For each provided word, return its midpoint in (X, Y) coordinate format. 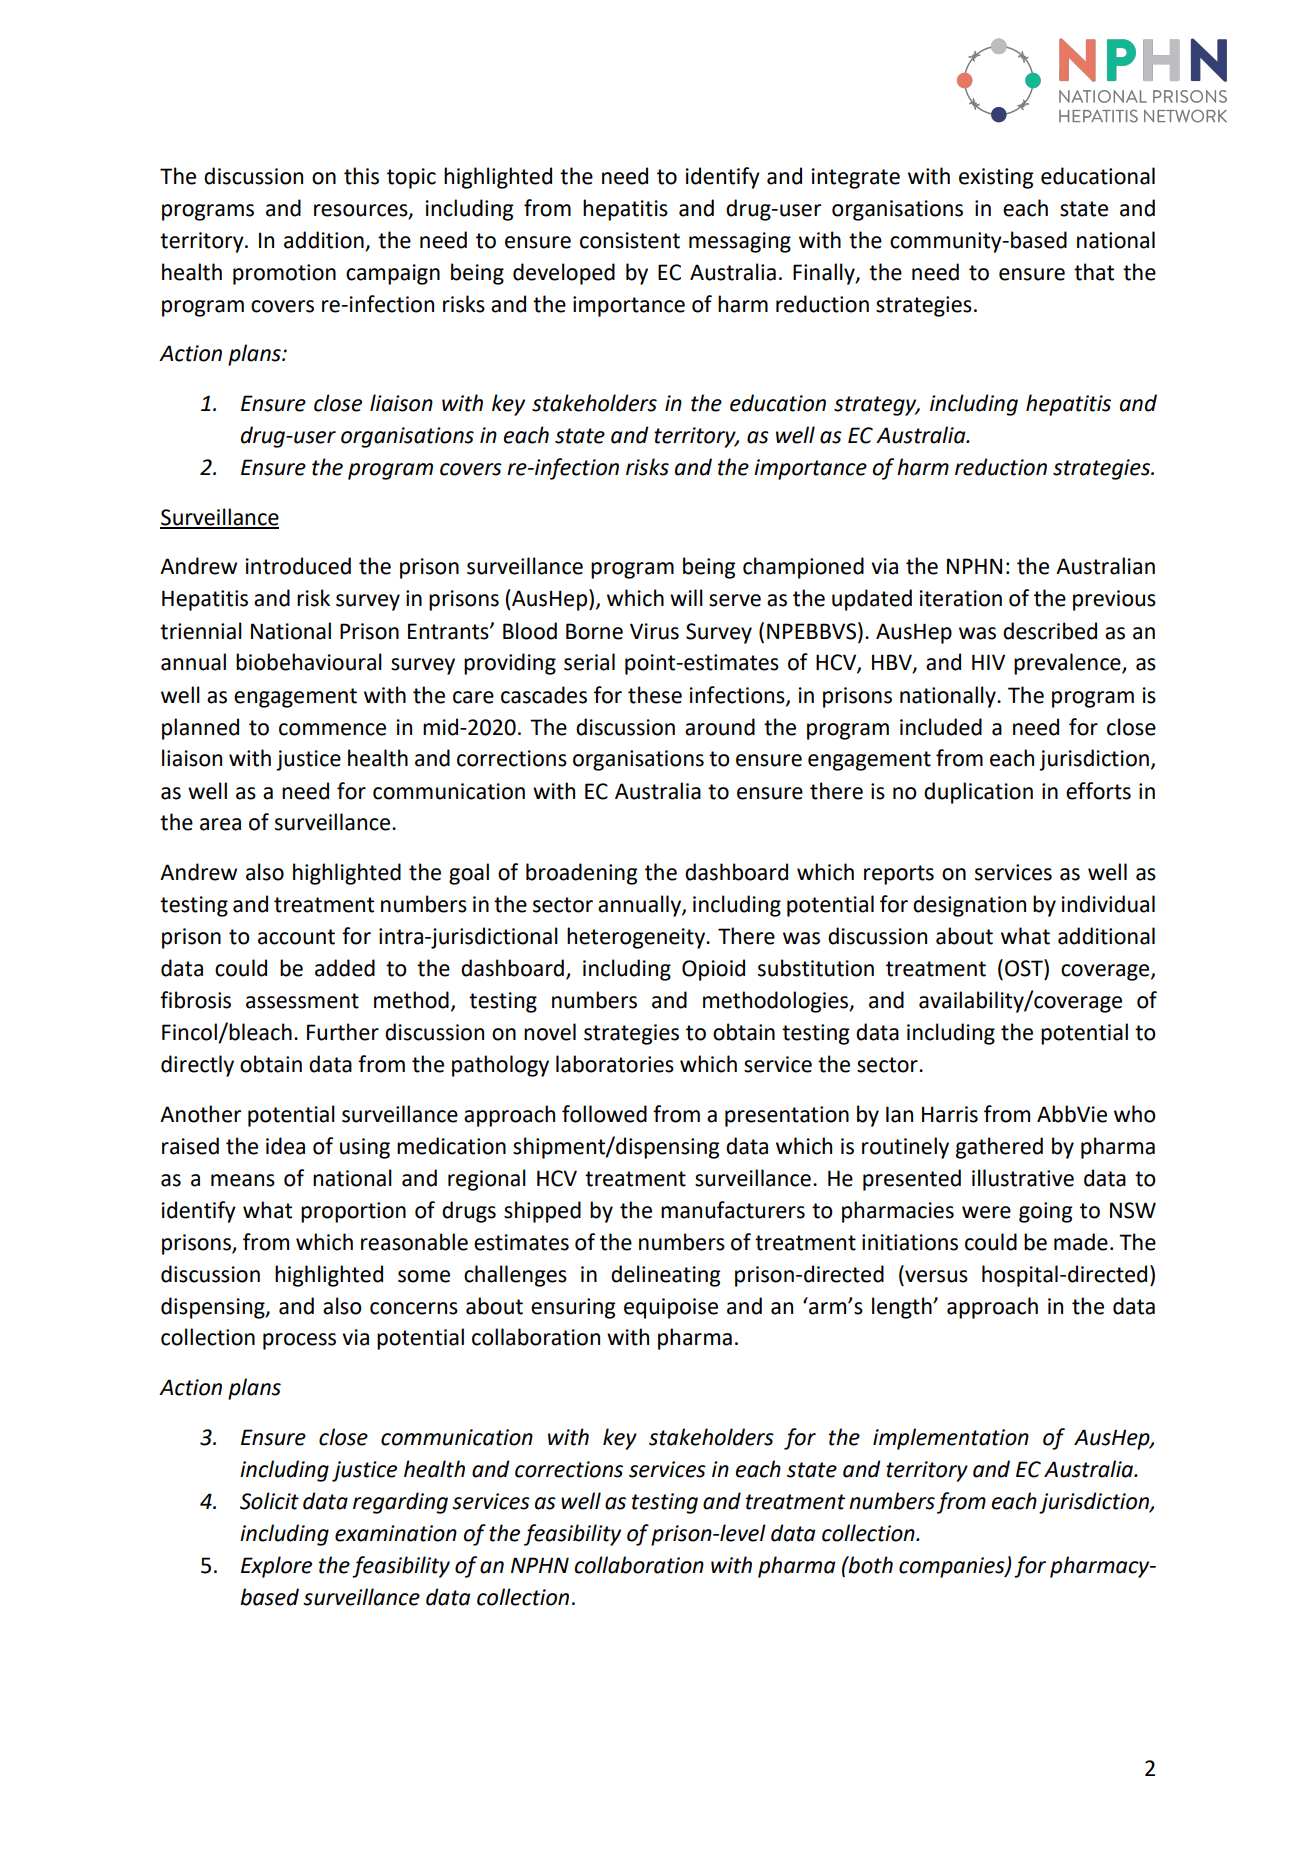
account (296, 937)
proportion (353, 1212)
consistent (630, 240)
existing (996, 178)
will (686, 597)
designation (969, 906)
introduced (298, 566)
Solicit (269, 1501)
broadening (581, 874)
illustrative (1023, 1178)
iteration (961, 598)
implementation (951, 1439)
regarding (400, 1503)
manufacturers (733, 1210)
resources (362, 211)
